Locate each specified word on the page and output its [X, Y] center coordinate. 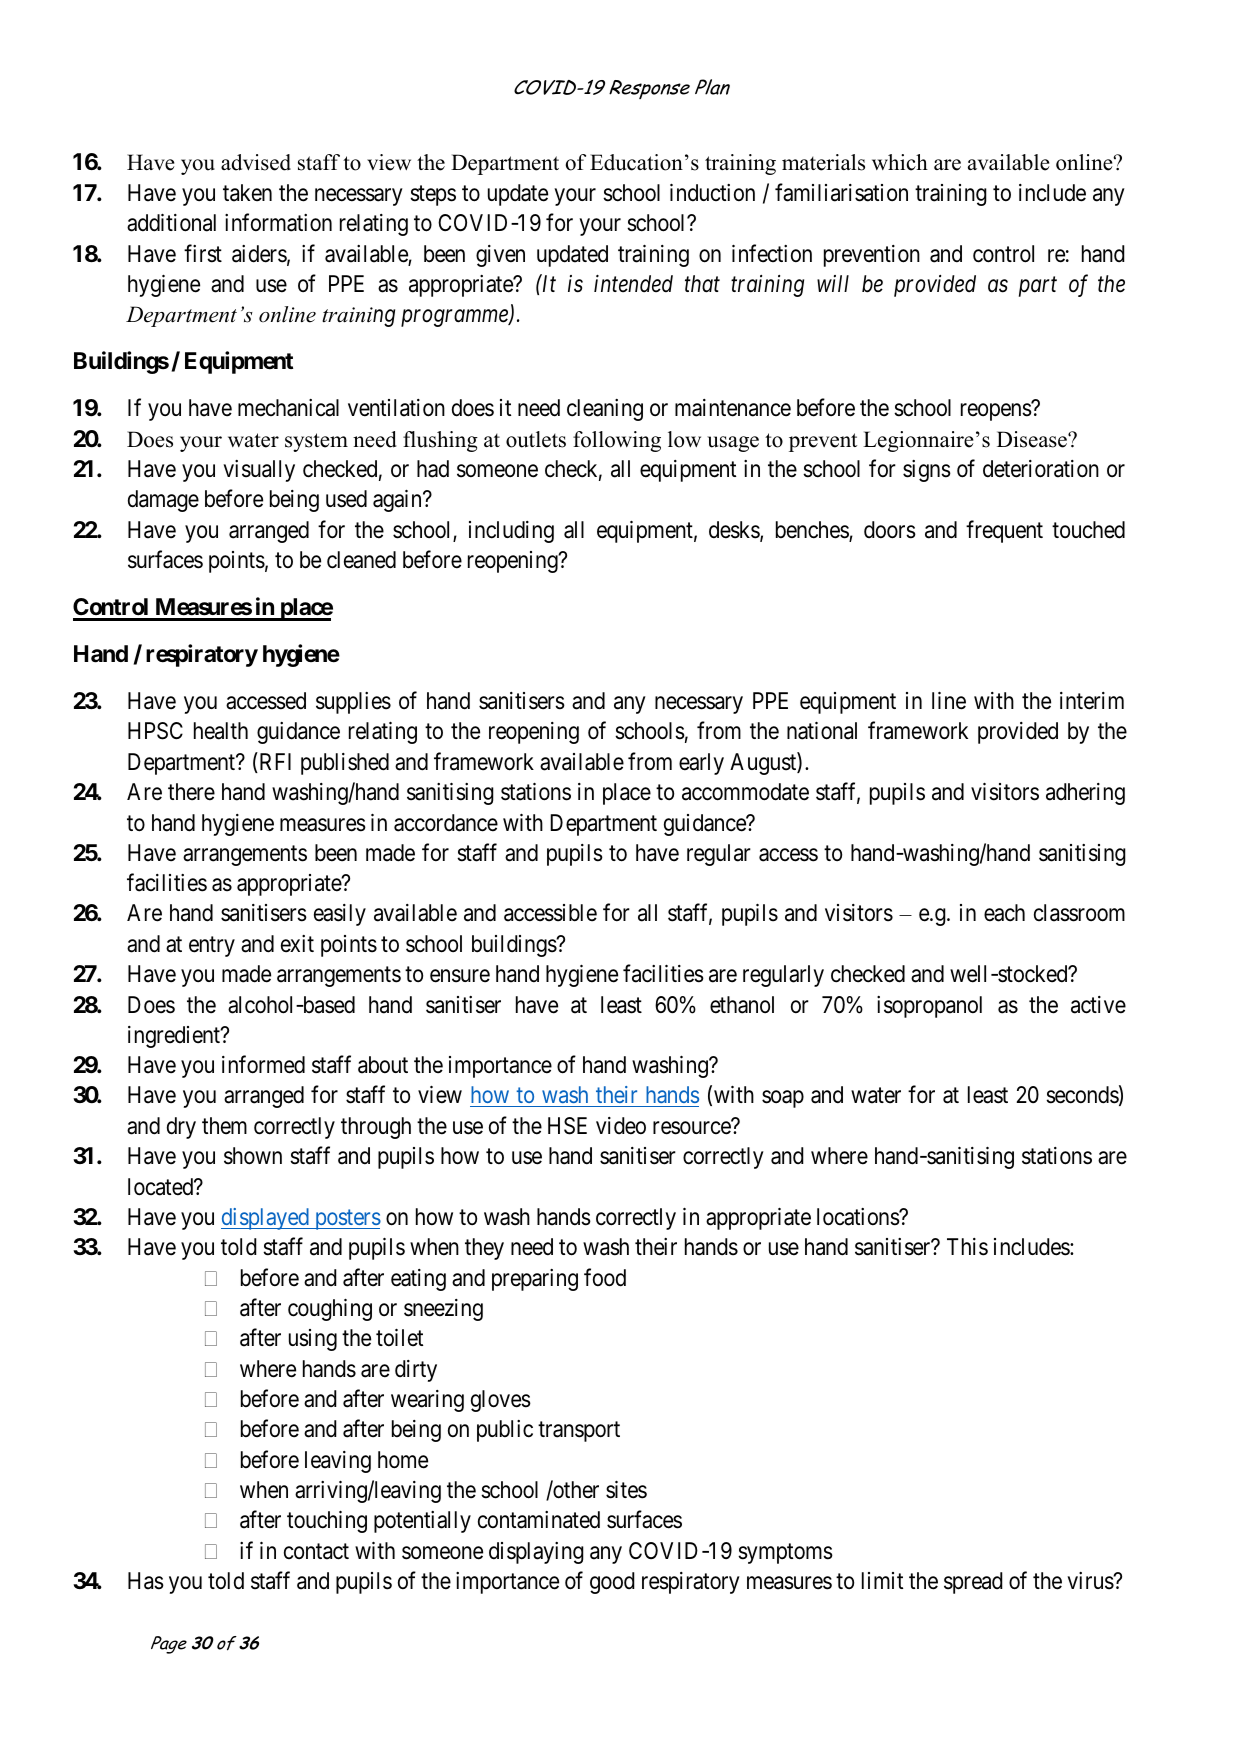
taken [247, 193]
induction [712, 193]
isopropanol [929, 1007]
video [621, 1126]
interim [1092, 701]
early [701, 764]
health [221, 731]
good [612, 1583]
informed [263, 1064]
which [900, 162]
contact [316, 1551]
